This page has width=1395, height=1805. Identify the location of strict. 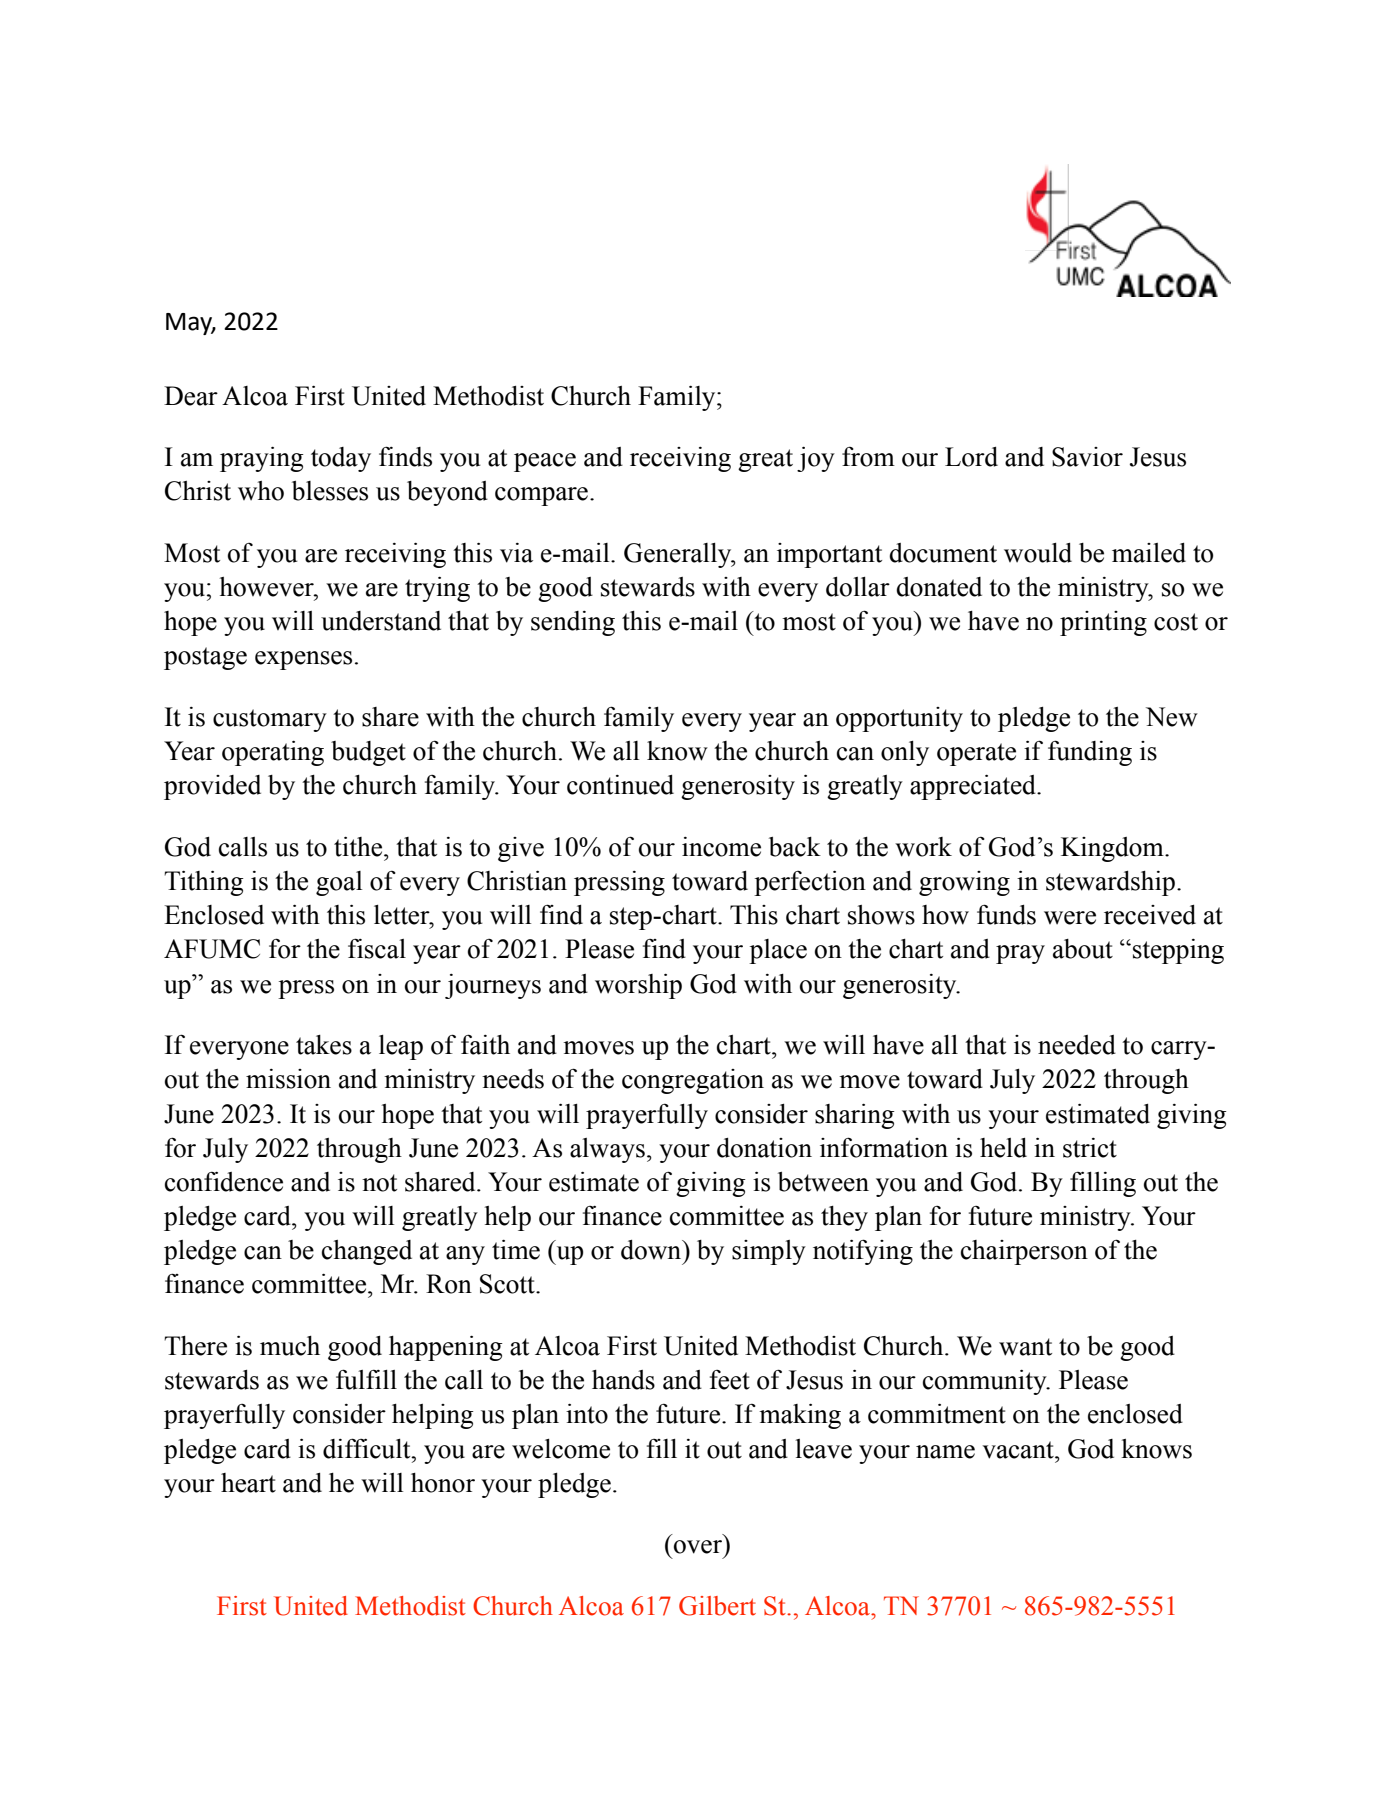
(1090, 1148).
